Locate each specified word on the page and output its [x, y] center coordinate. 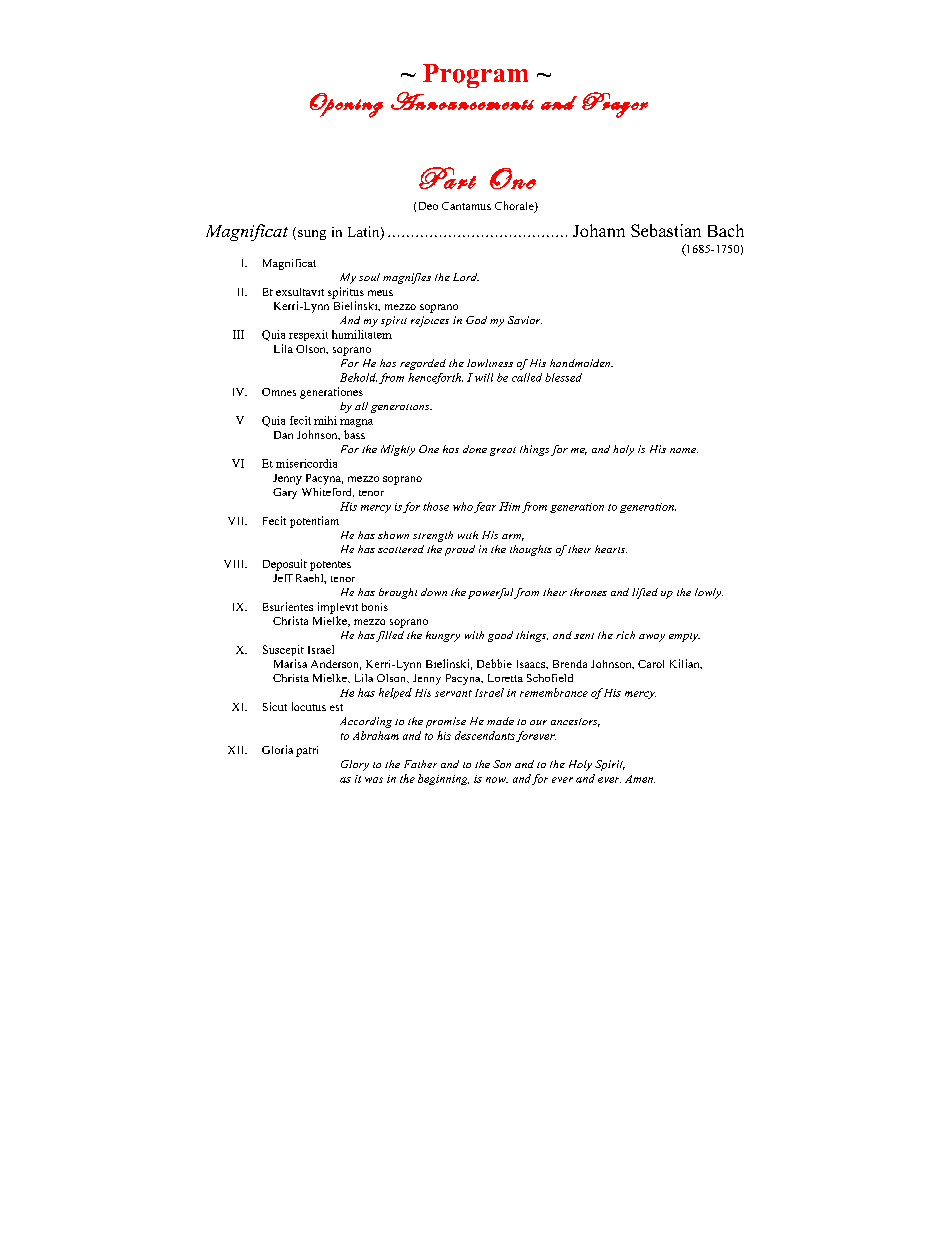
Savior [525, 320]
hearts [611, 549]
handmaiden [581, 363]
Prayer [615, 105]
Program [475, 76]
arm [513, 537]
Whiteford [328, 492]
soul [369, 277]
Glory [355, 765]
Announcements [462, 101]
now [497, 780]
